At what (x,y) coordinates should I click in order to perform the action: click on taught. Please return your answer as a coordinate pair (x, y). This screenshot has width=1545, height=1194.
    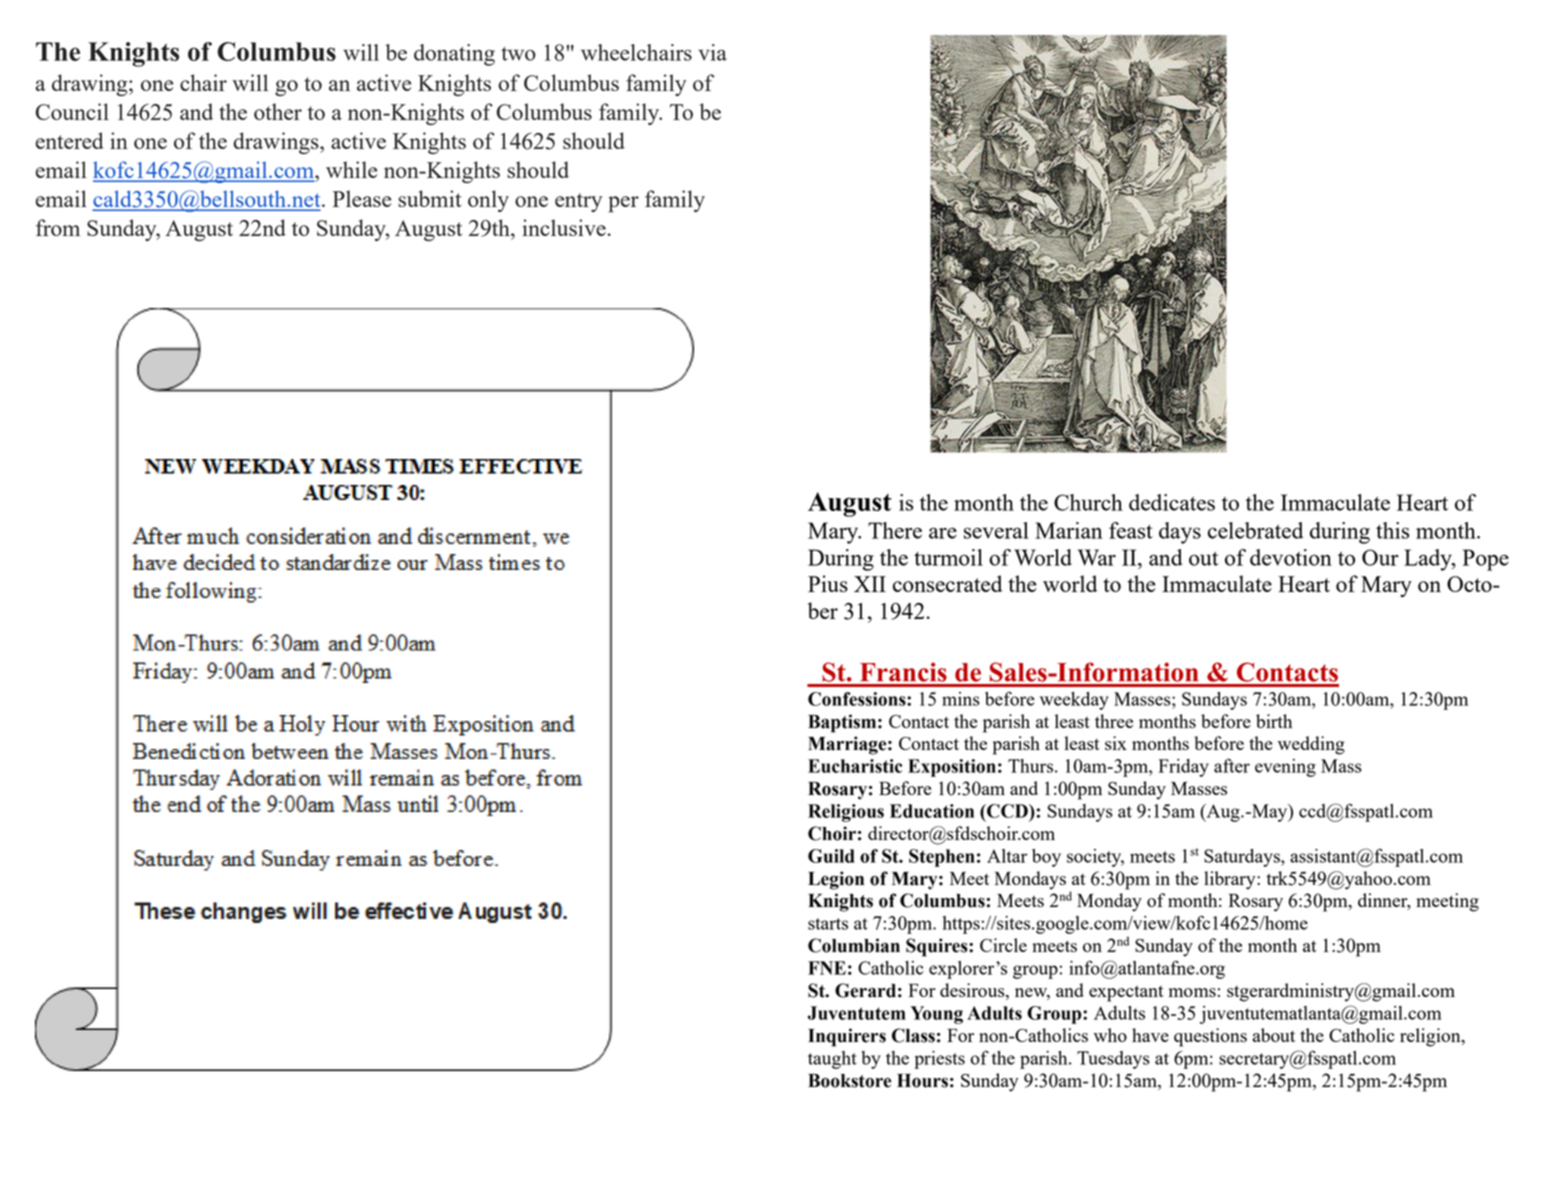
    Looking at the image, I should click on (832, 1060).
